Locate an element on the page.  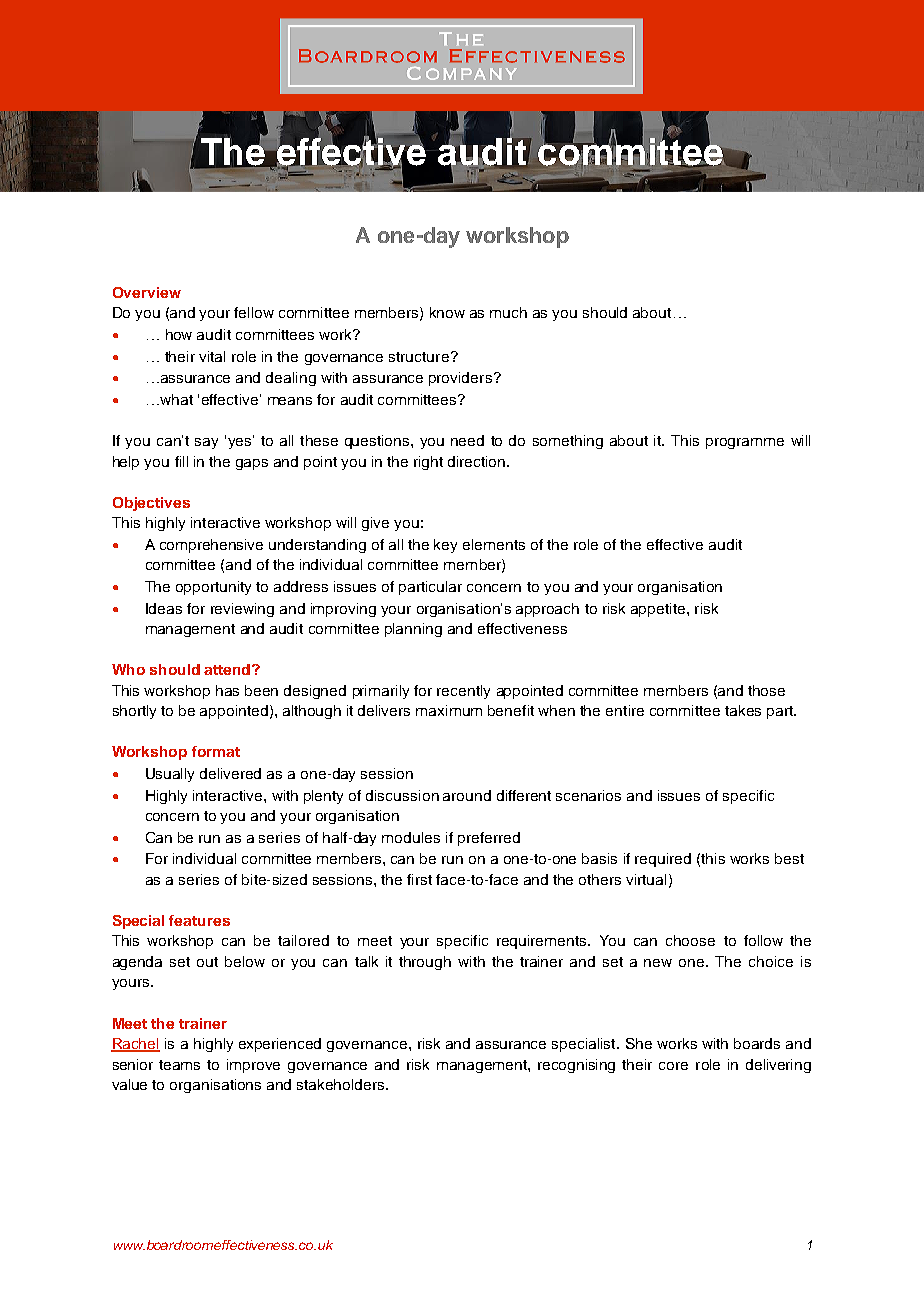
teams is located at coordinates (179, 1065).
